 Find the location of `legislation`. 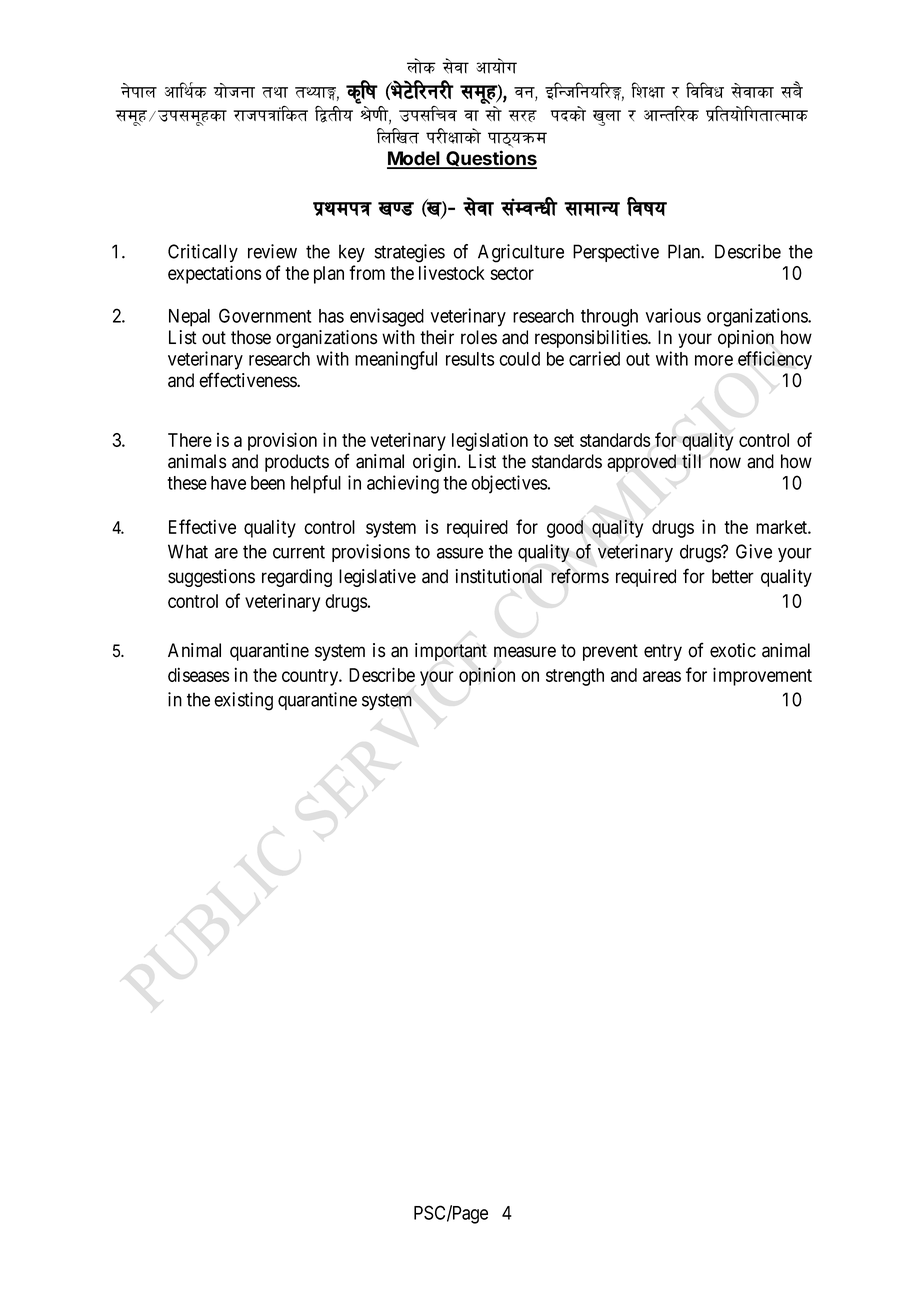

legislation is located at coordinates (490, 441).
